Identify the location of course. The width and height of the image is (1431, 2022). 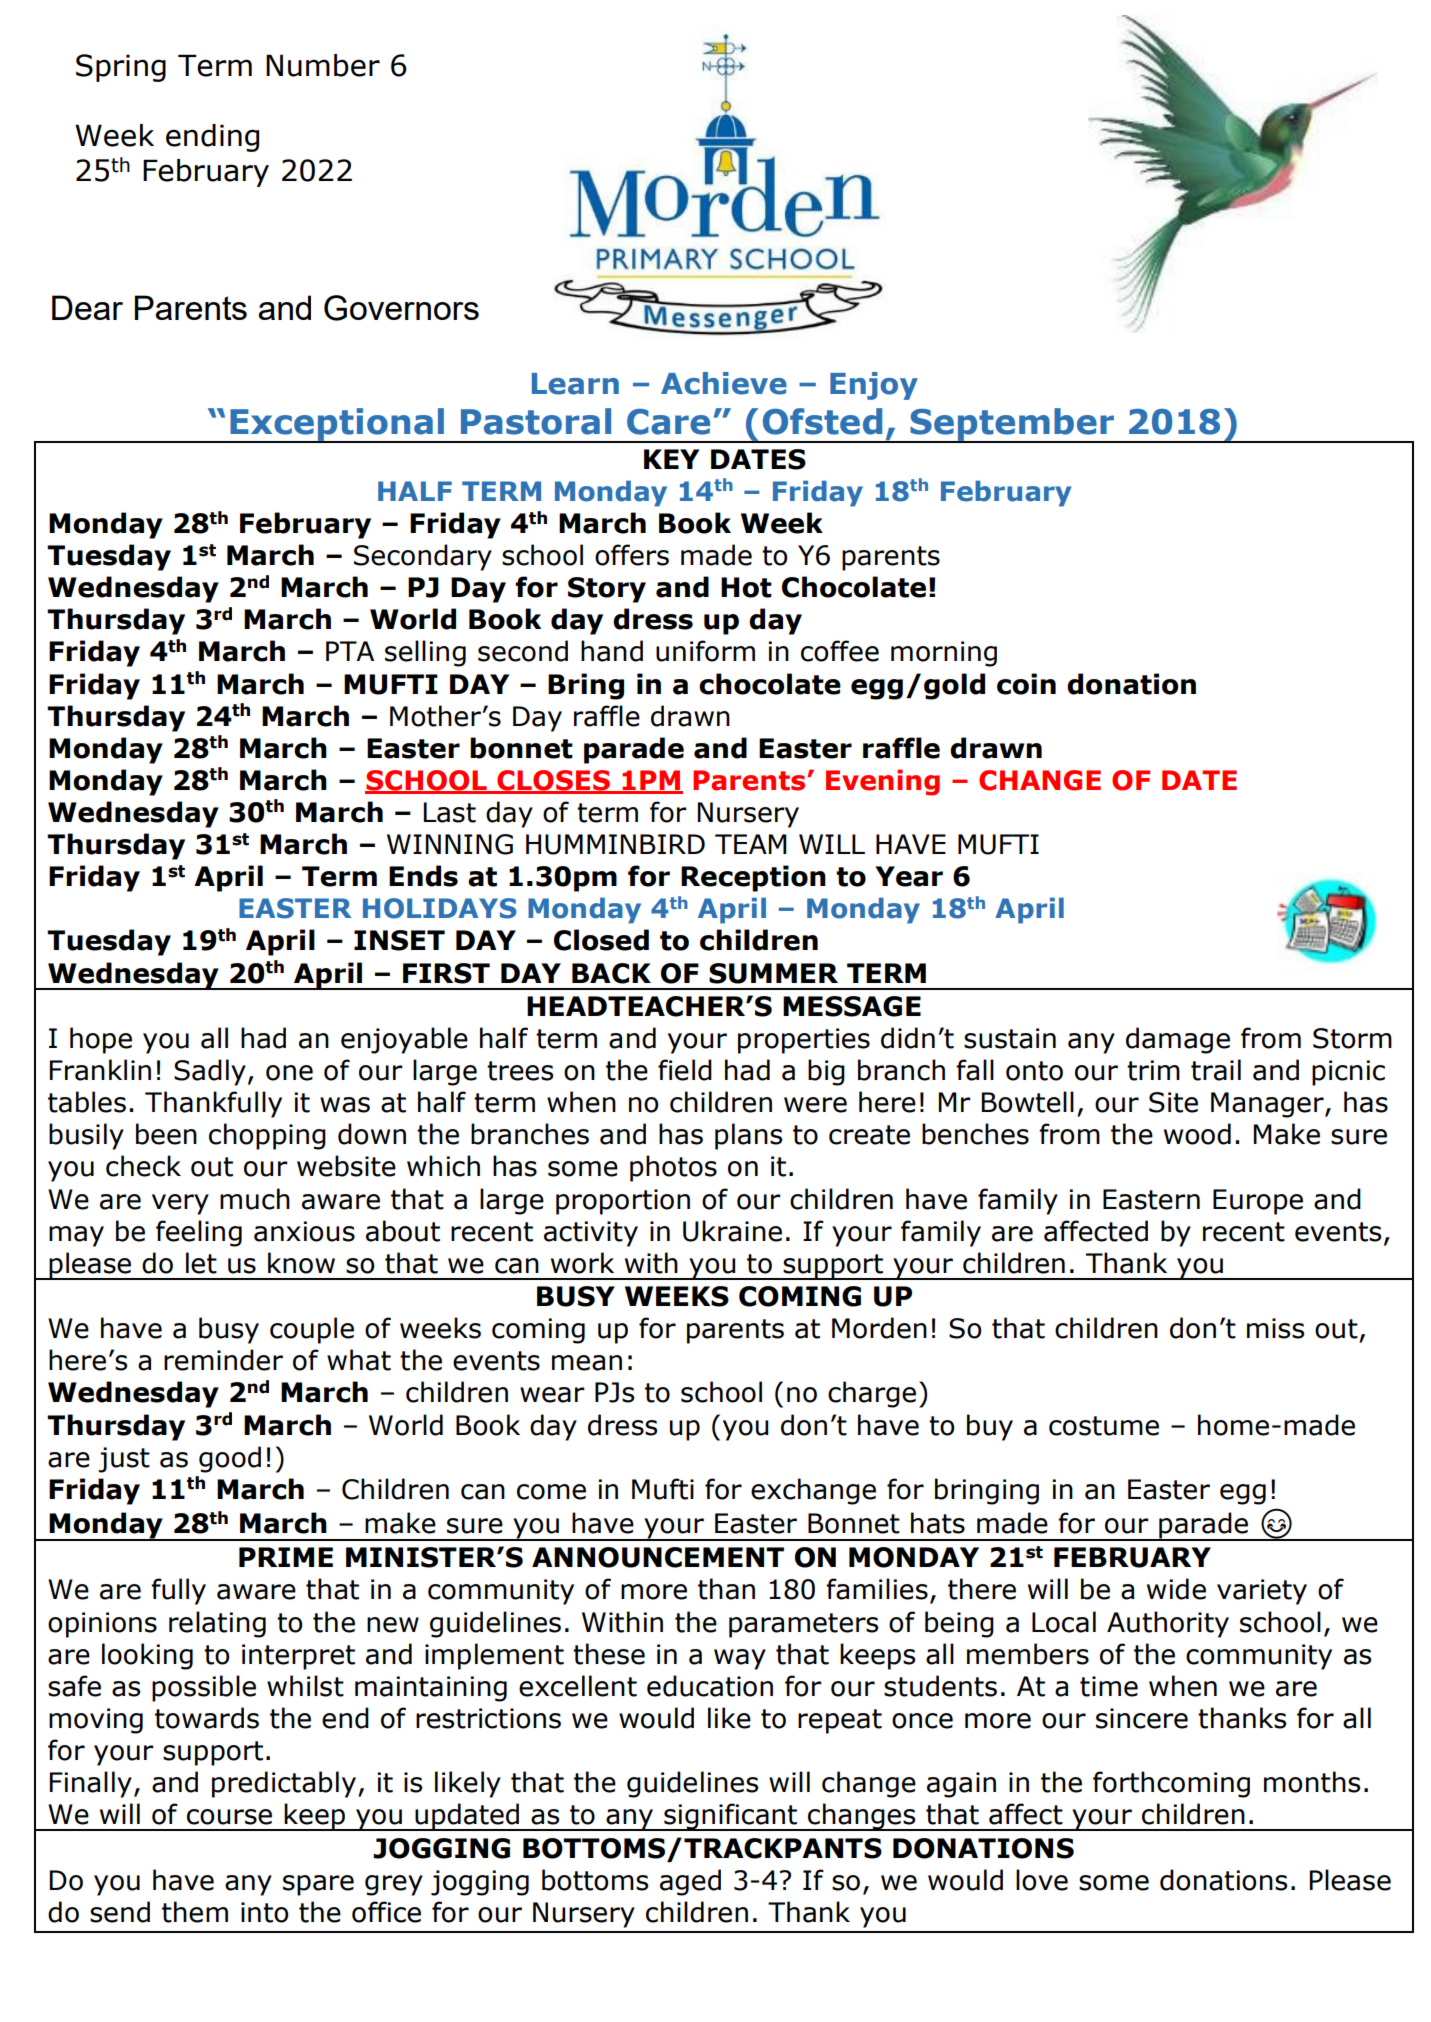
(229, 1817).
